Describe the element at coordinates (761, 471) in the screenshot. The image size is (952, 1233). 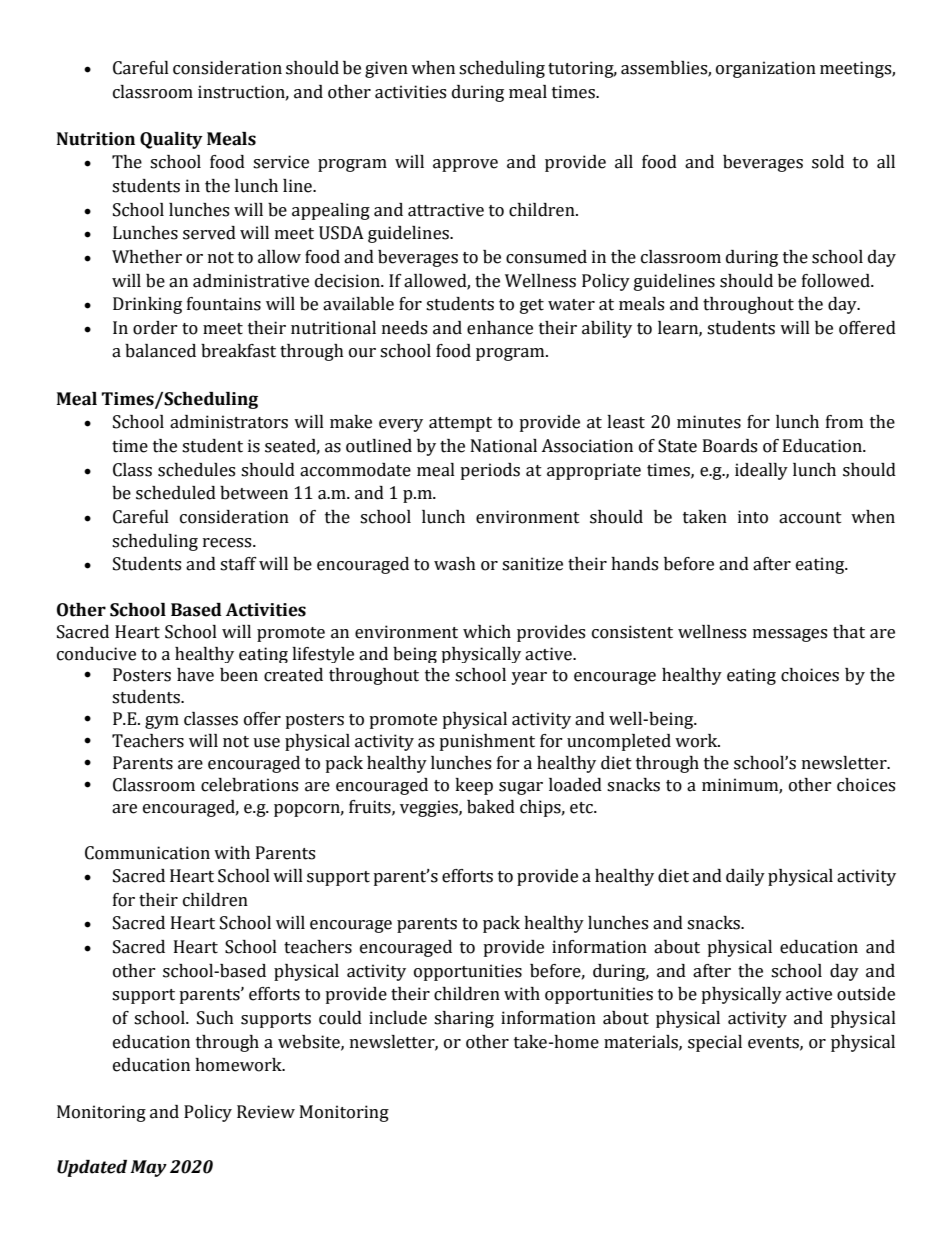
I see `ideally` at that location.
